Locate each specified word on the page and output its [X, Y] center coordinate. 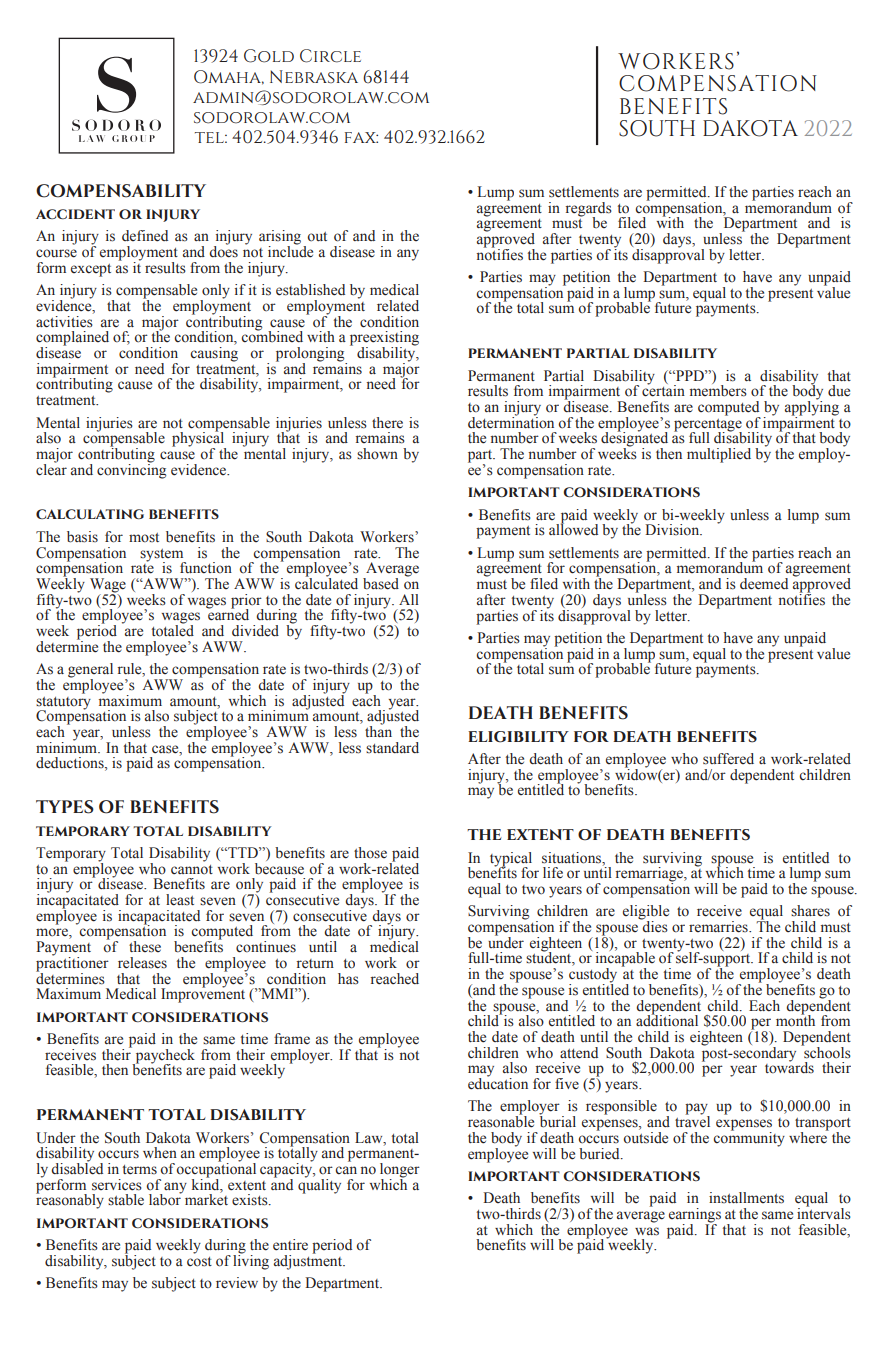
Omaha [229, 77]
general [90, 671]
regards [589, 210]
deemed [764, 584]
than [378, 730]
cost [199, 1262]
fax [361, 137]
